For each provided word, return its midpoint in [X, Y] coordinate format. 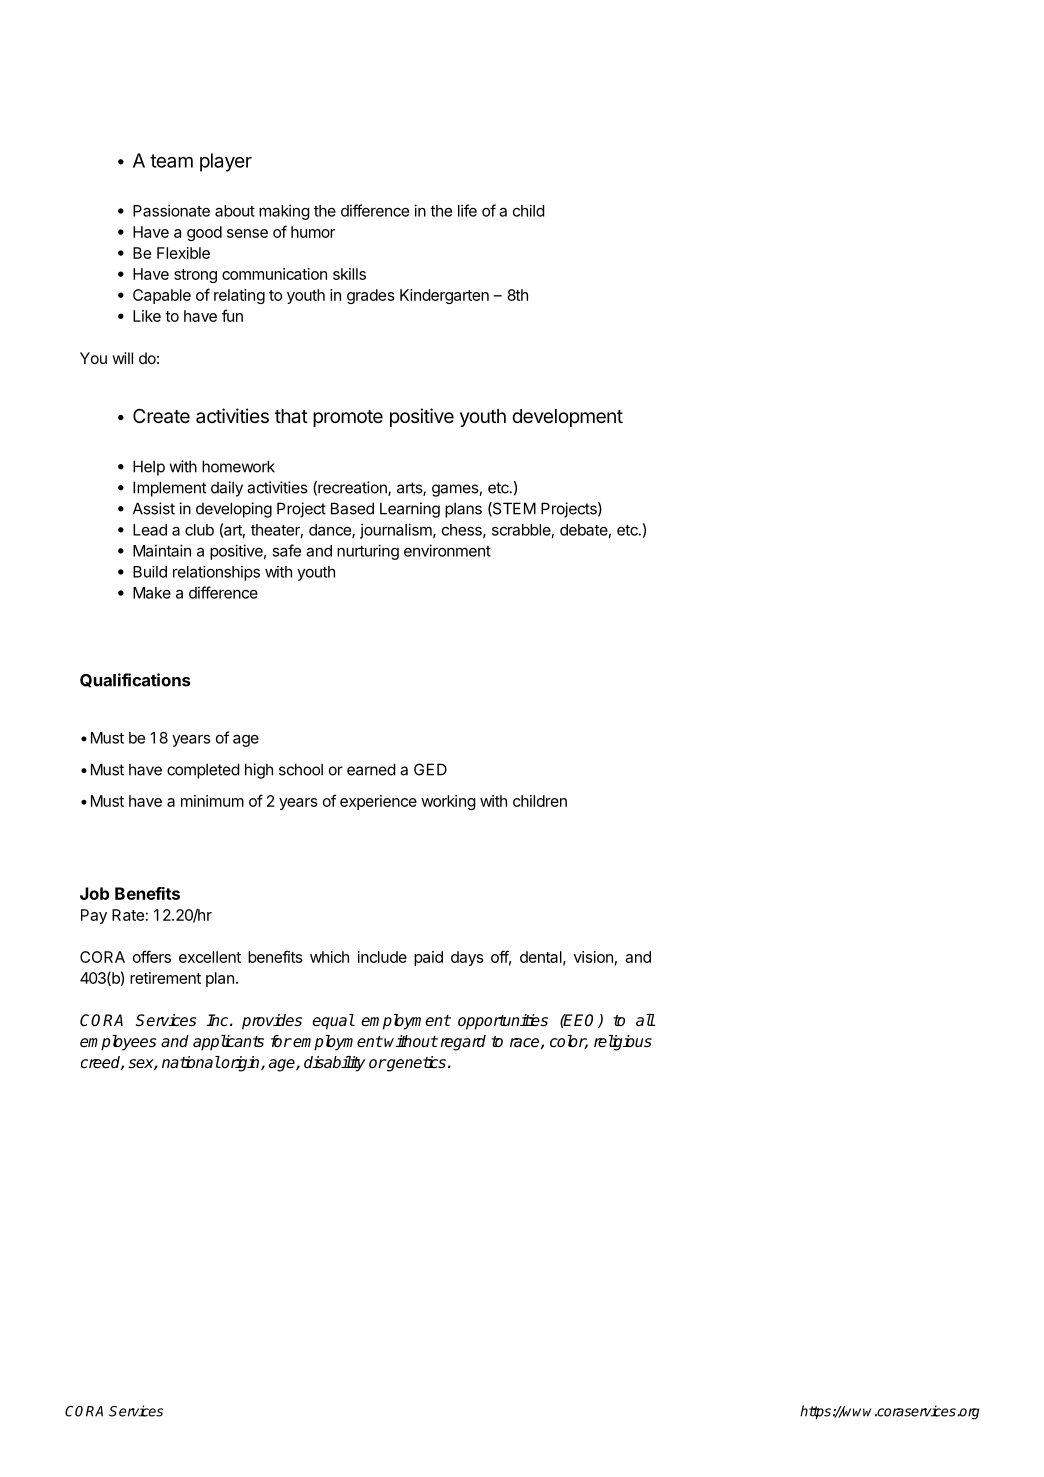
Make [152, 593]
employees [118, 1043]
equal [333, 1022]
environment [447, 550]
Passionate [171, 210]
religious [623, 1043]
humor [313, 232]
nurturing [368, 552]
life [467, 210]
